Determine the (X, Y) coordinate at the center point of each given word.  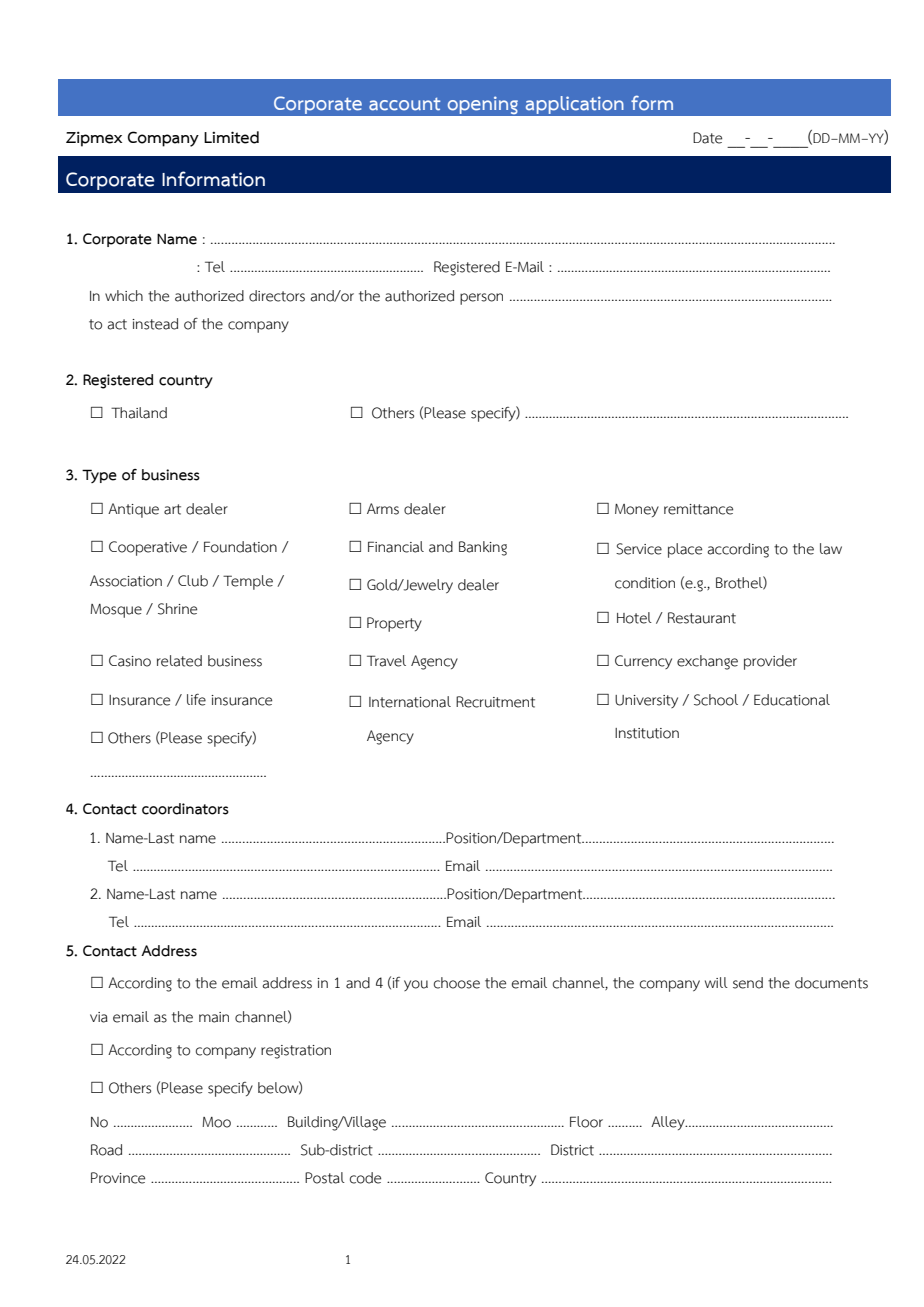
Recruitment (495, 702)
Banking (483, 548)
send (748, 983)
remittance (698, 509)
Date (707, 138)
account (404, 104)
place (685, 550)
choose (457, 983)
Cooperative (148, 548)
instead (155, 324)
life (196, 700)
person (481, 299)
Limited (231, 137)
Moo (216, 1122)
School (716, 700)
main (214, 1017)
